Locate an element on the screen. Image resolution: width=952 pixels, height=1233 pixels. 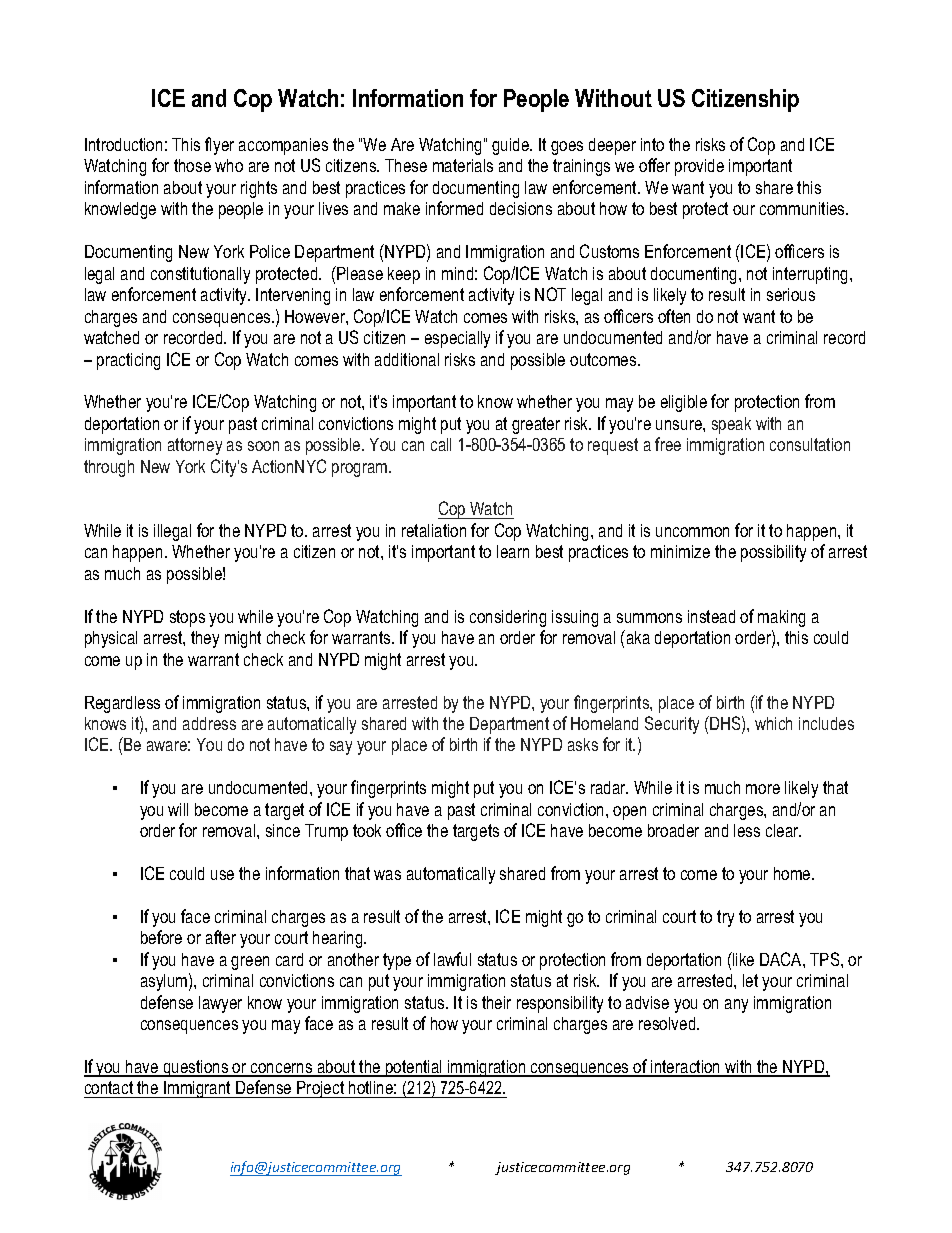
considering is located at coordinates (508, 618).
